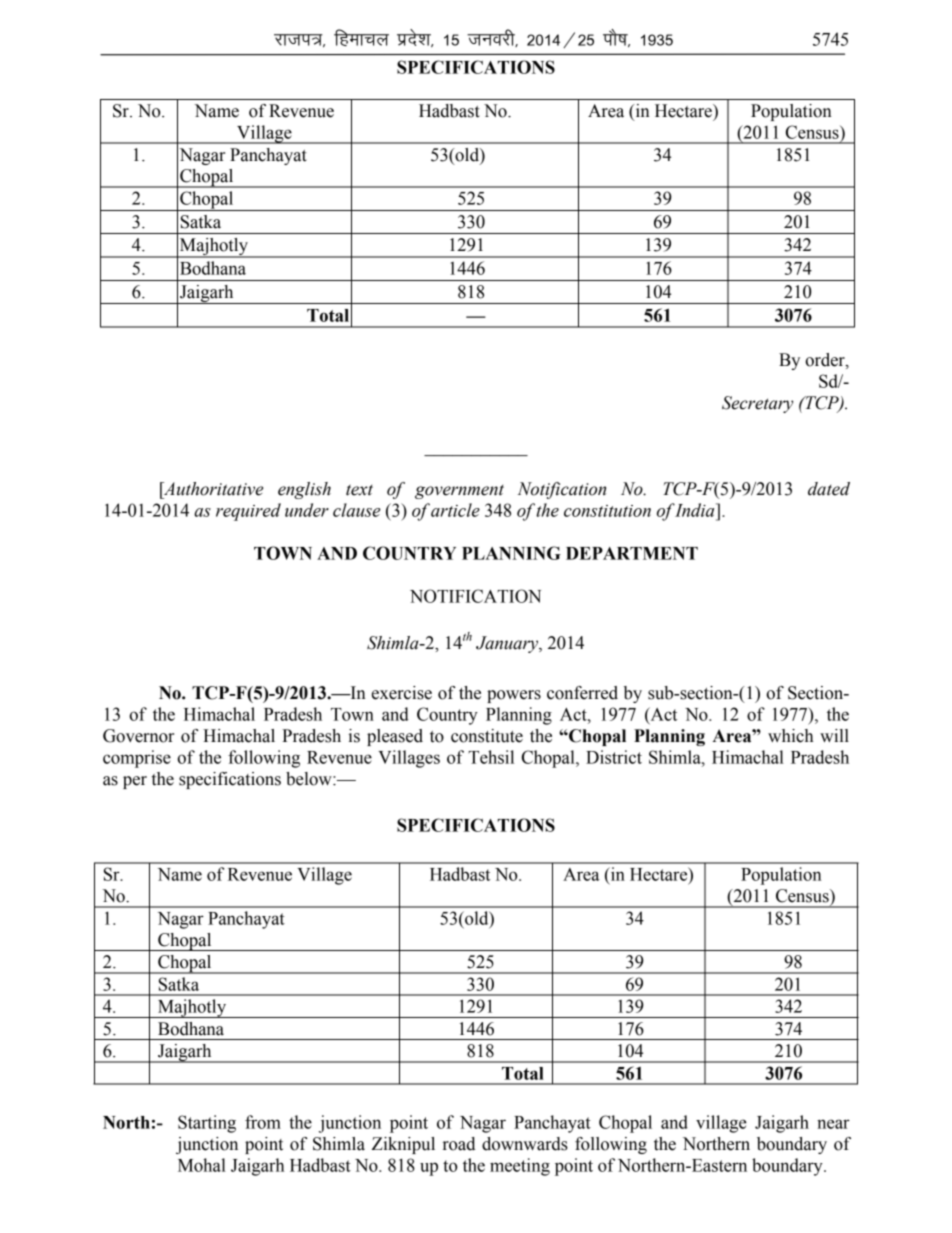 This document has height=1233, width=952. What do you see at coordinates (520, 1167) in the document?
I see `meeting` at bounding box center [520, 1167].
